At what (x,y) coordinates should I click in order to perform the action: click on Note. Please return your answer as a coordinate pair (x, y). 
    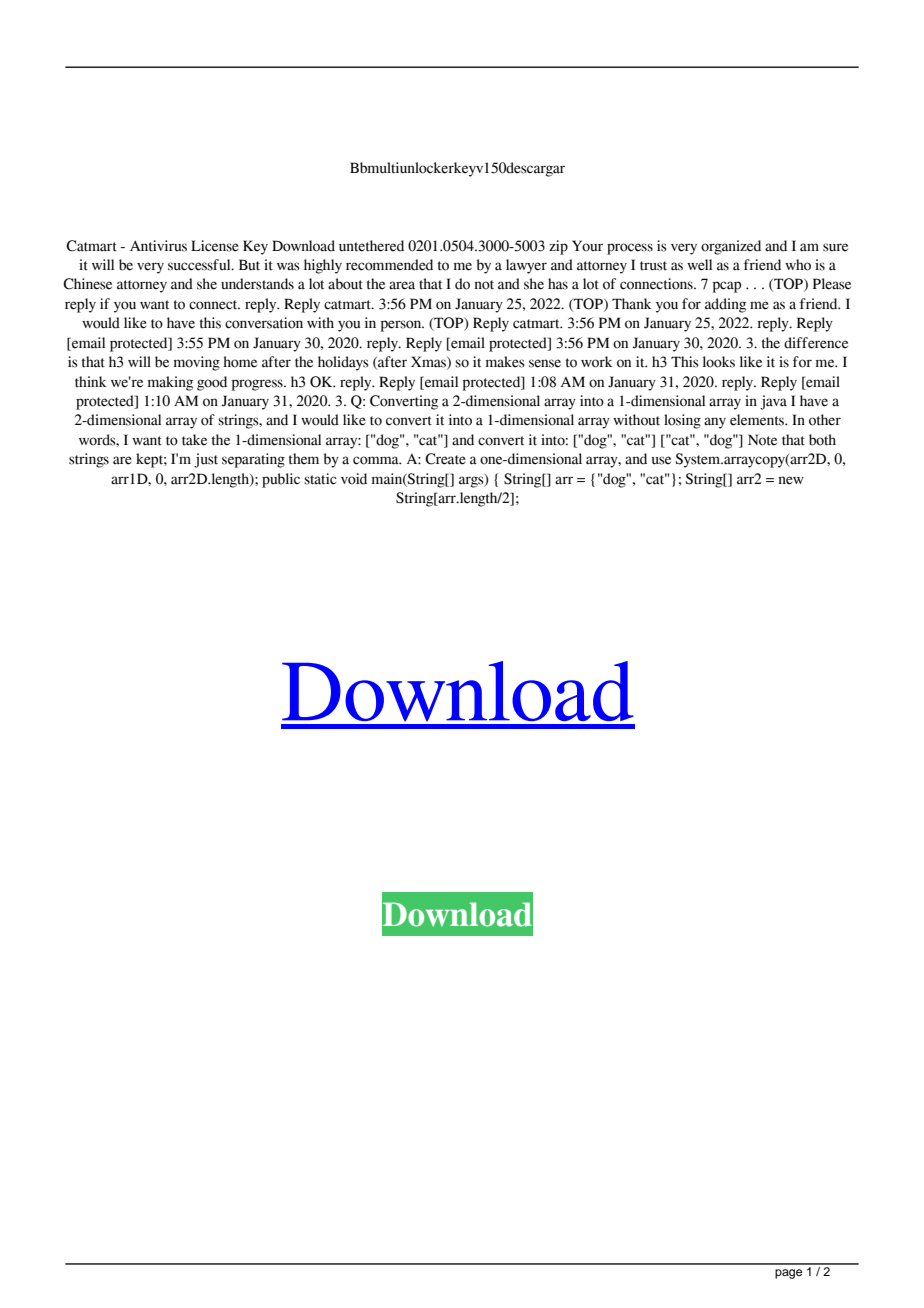
    Looking at the image, I should click on (762, 440).
